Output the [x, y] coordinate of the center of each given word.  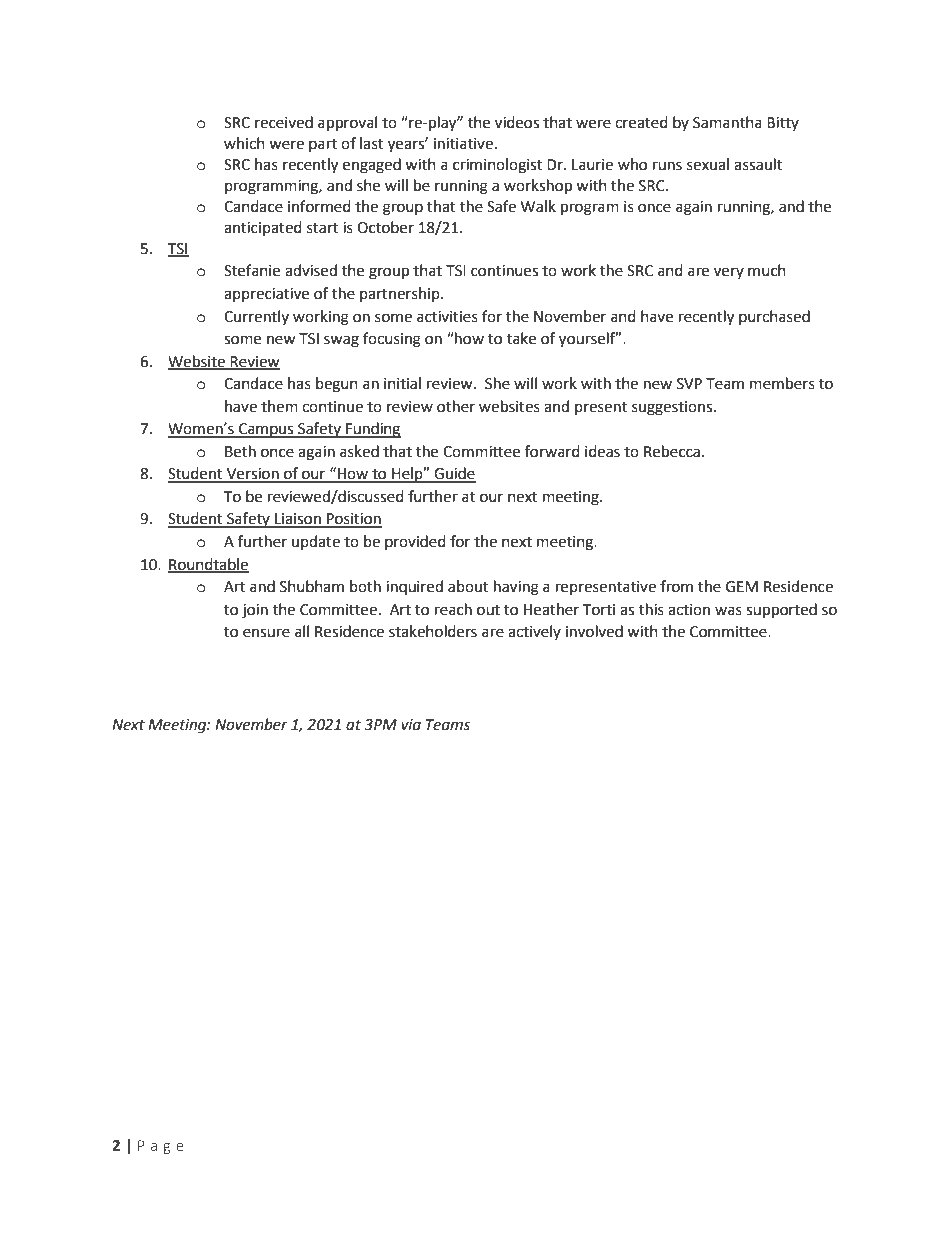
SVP [689, 384]
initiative [463, 144]
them [279, 406]
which [244, 143]
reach [453, 609]
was [728, 611]
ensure [266, 633]
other [456, 406]
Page [161, 1147]
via [411, 725]
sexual [708, 164]
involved [594, 631]
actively [534, 632]
